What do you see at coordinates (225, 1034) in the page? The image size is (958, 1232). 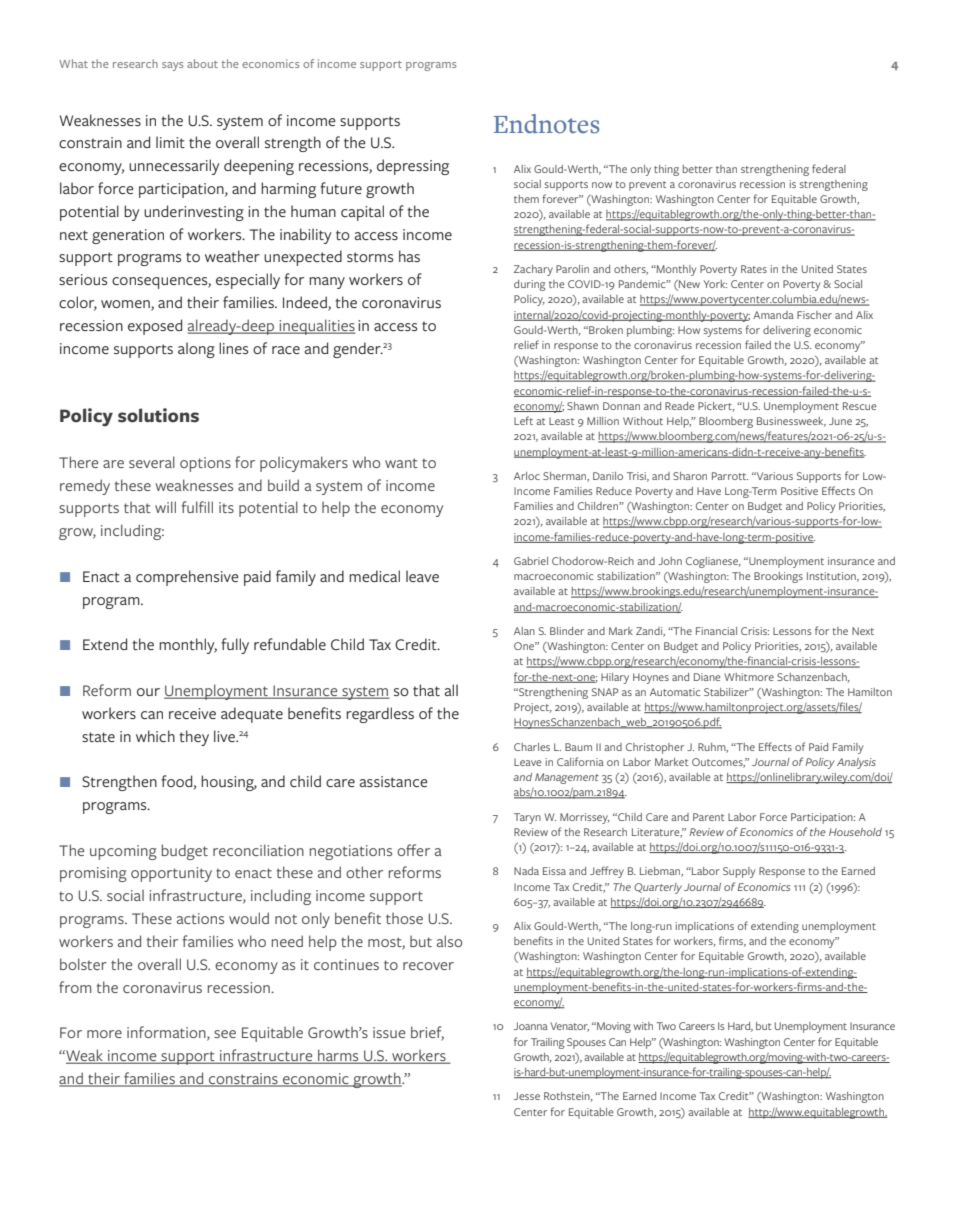 I see `see` at bounding box center [225, 1034].
